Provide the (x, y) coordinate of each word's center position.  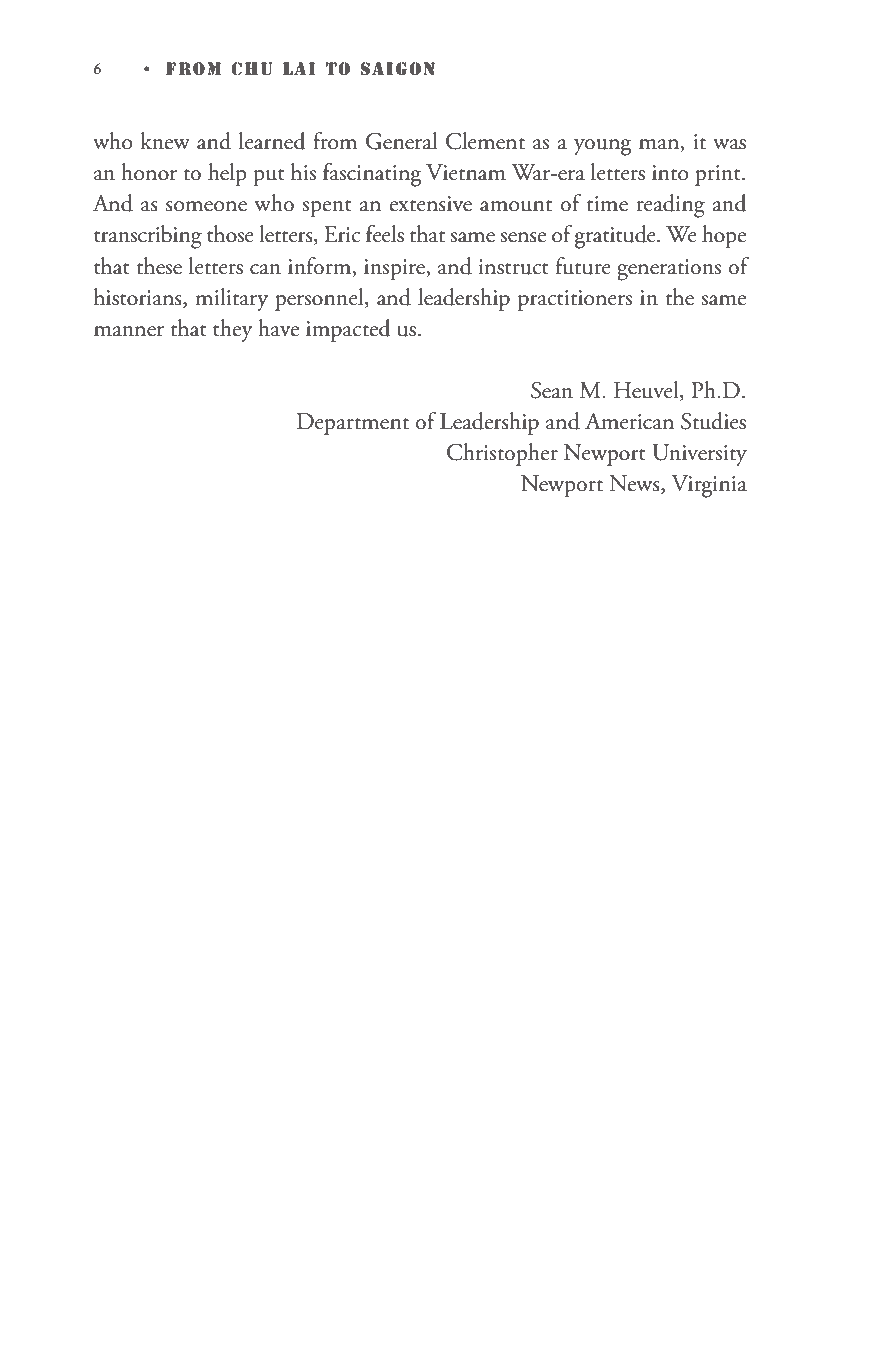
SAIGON (397, 68)
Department (353, 424)
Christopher (502, 454)
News (635, 484)
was (729, 144)
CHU (252, 69)
